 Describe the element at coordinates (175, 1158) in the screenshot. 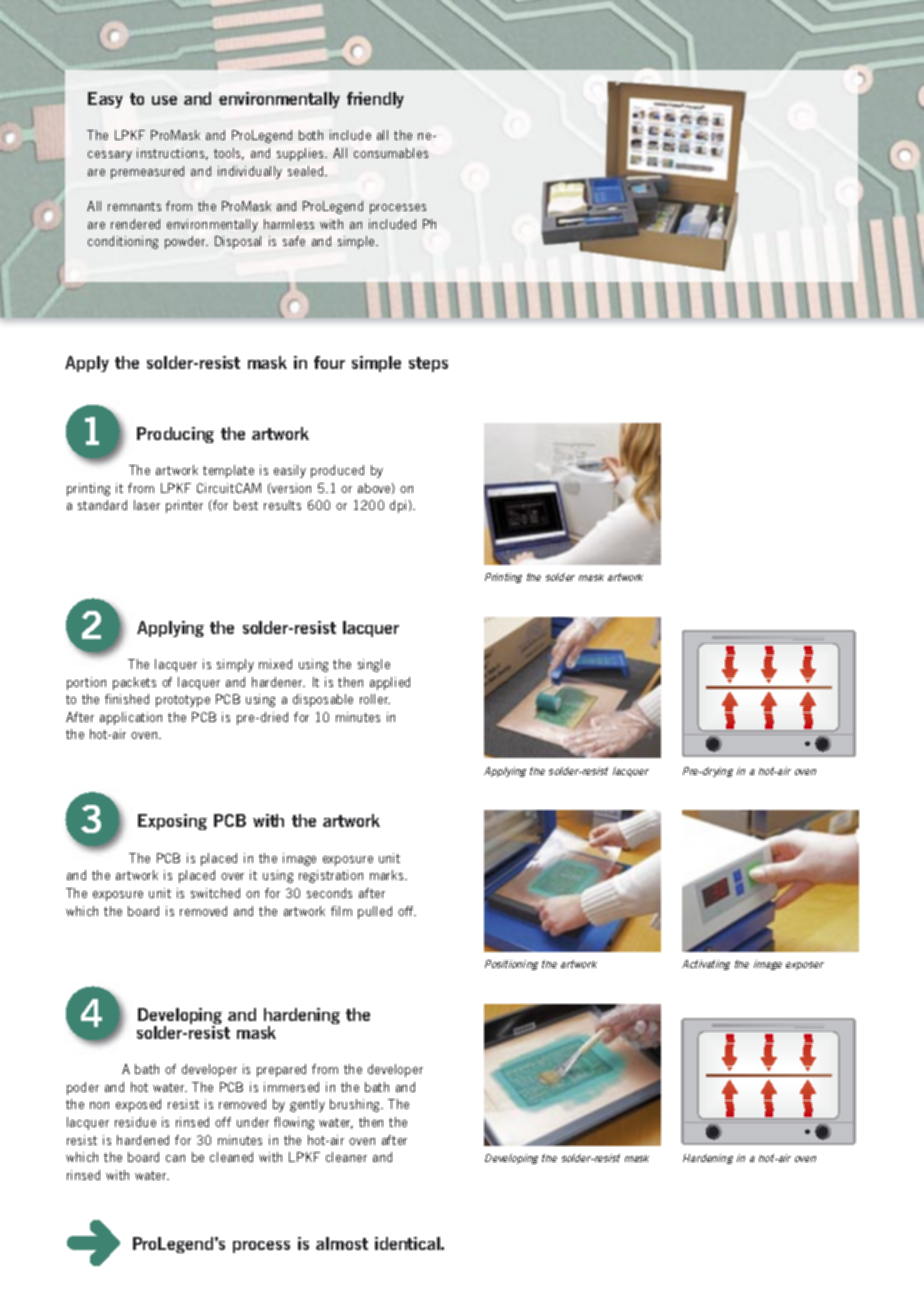

I see `can` at that location.
